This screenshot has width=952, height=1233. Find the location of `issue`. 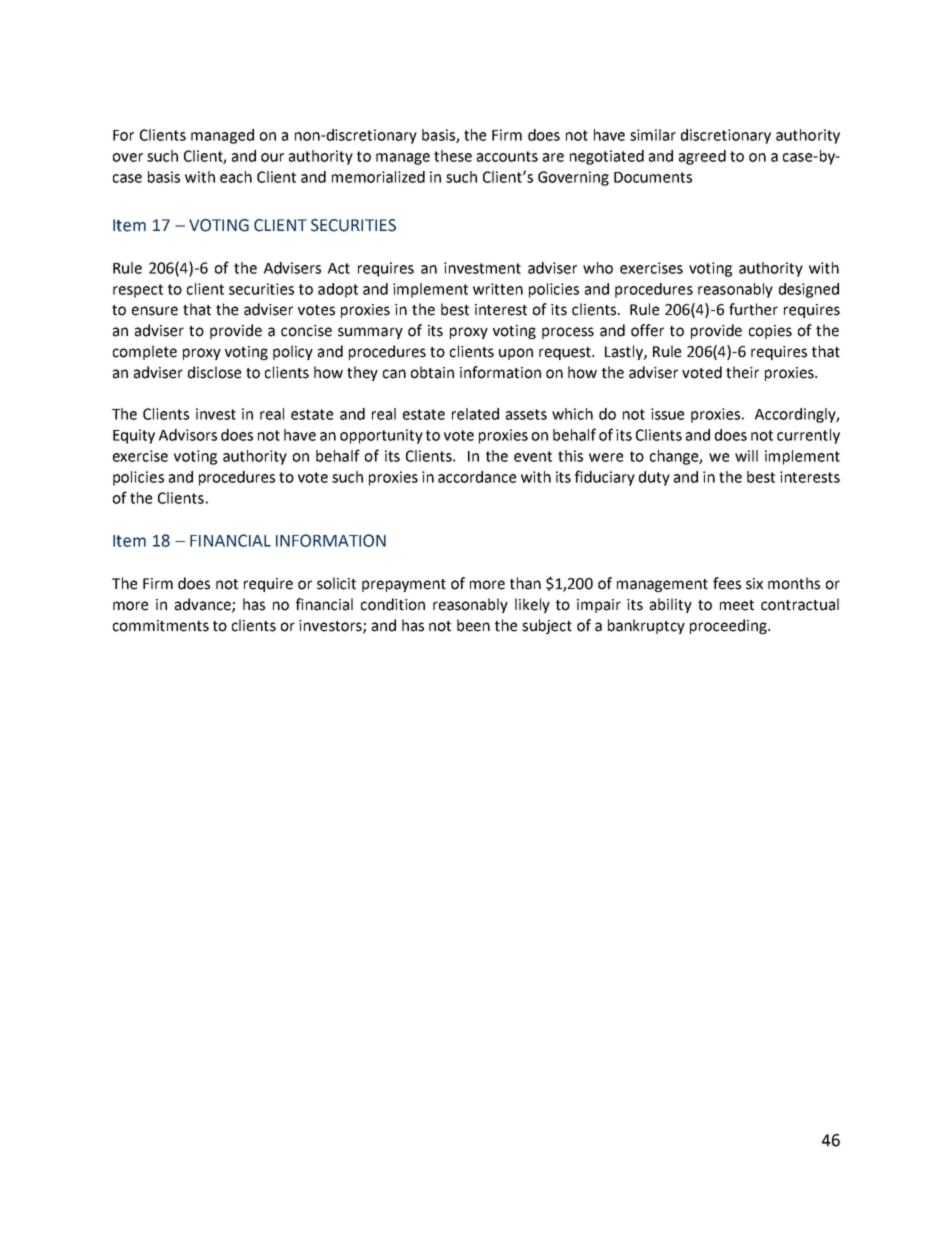

issue is located at coordinates (667, 414).
